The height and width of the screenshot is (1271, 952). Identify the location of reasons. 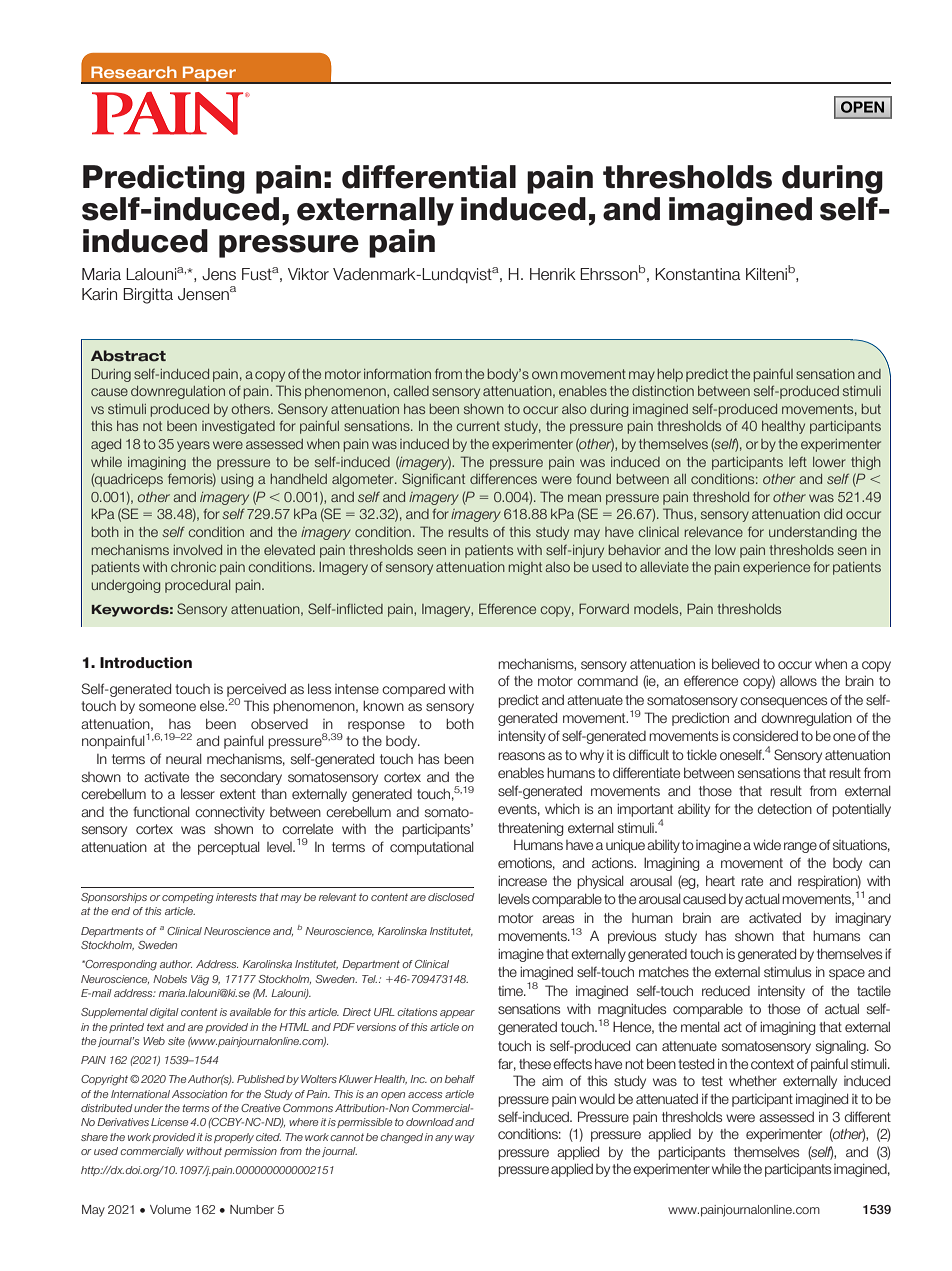
(521, 756).
